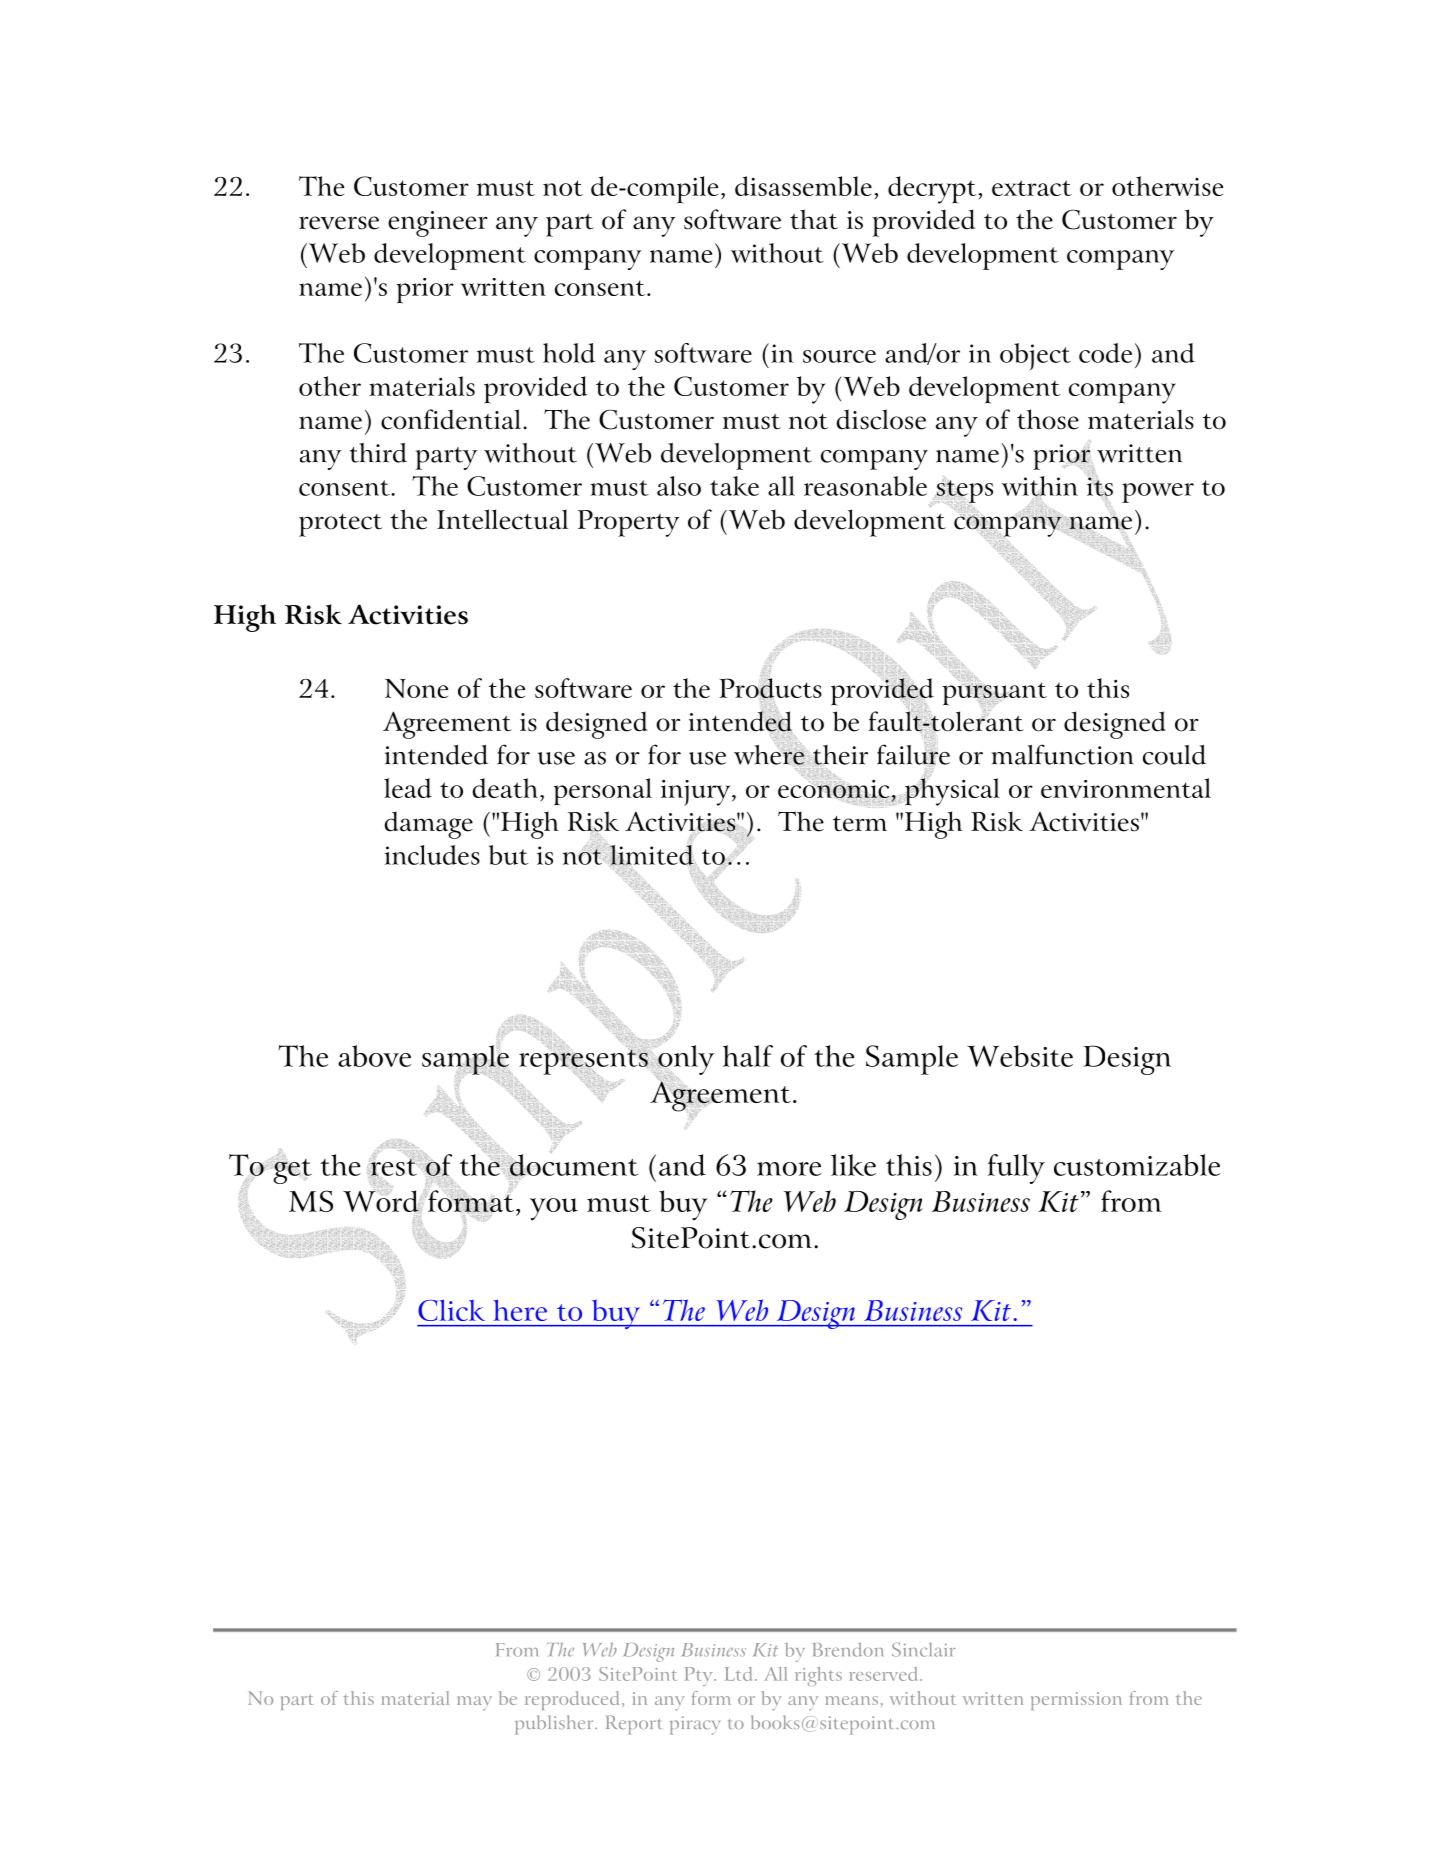  Describe the element at coordinates (814, 219) in the image. I see `that` at that location.
